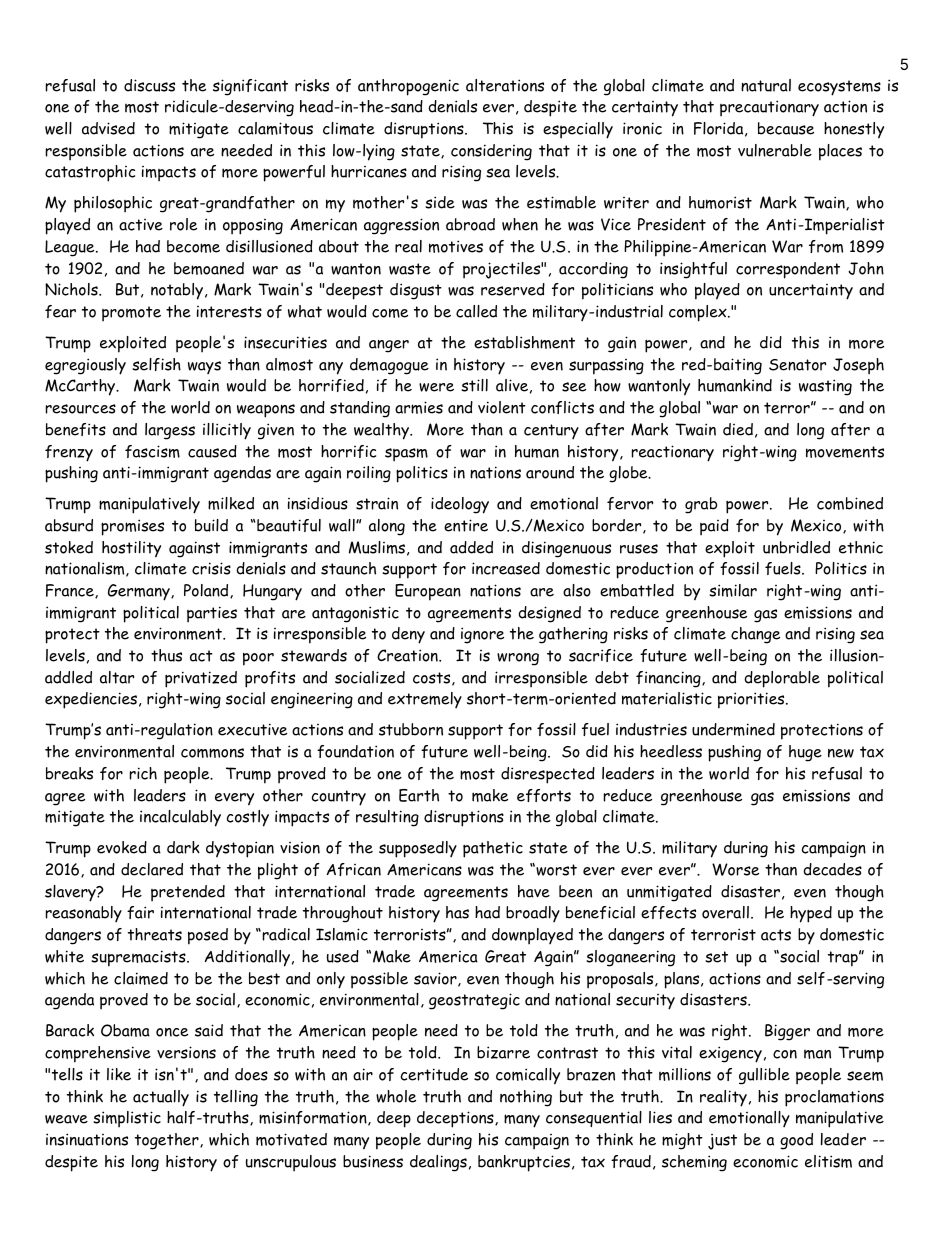  Describe the element at coordinates (143, 773) in the document. I see `rich` at that location.
